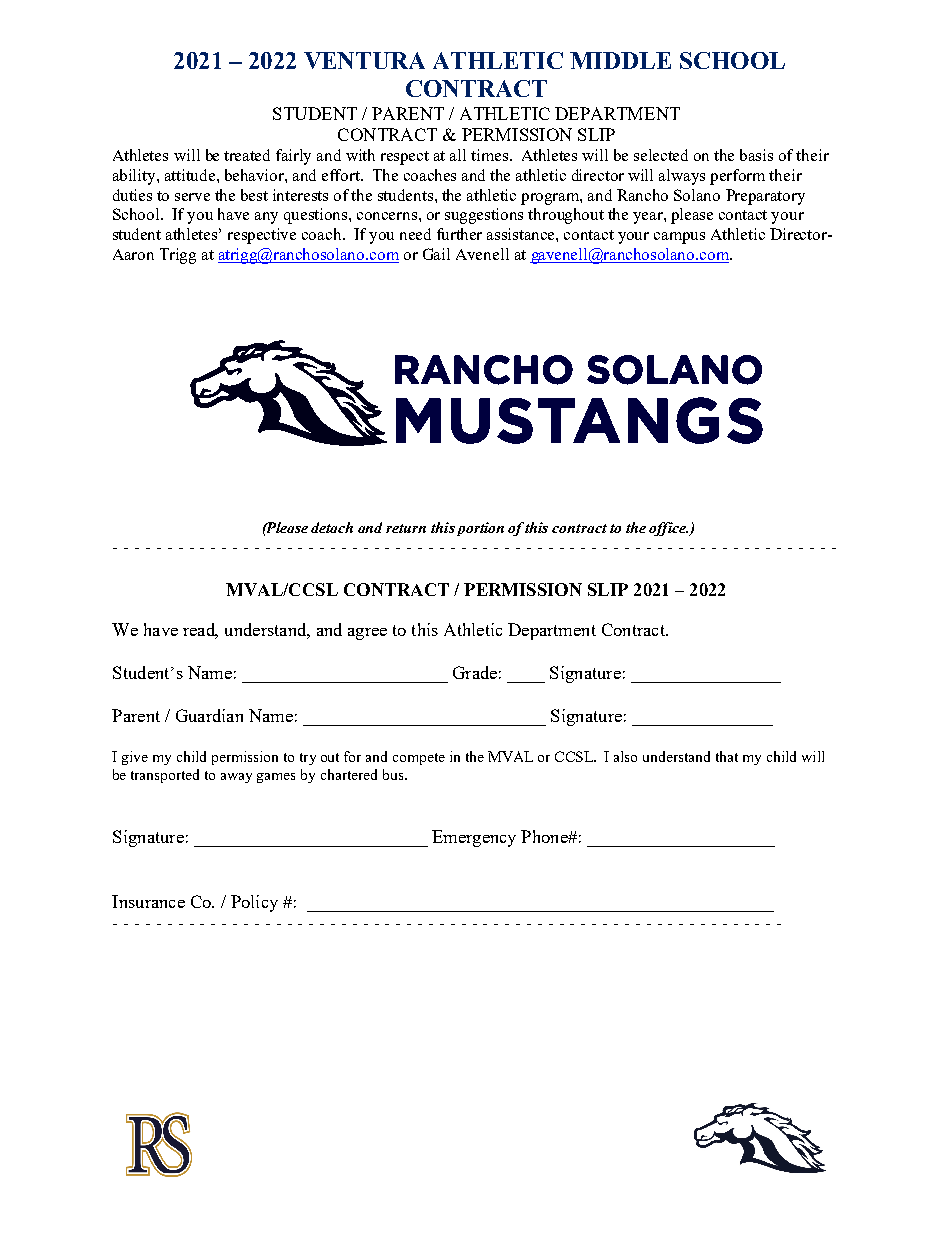 The height and width of the image is (1233, 952). What do you see at coordinates (364, 60) in the image?
I see `VENTURA` at bounding box center [364, 60].
